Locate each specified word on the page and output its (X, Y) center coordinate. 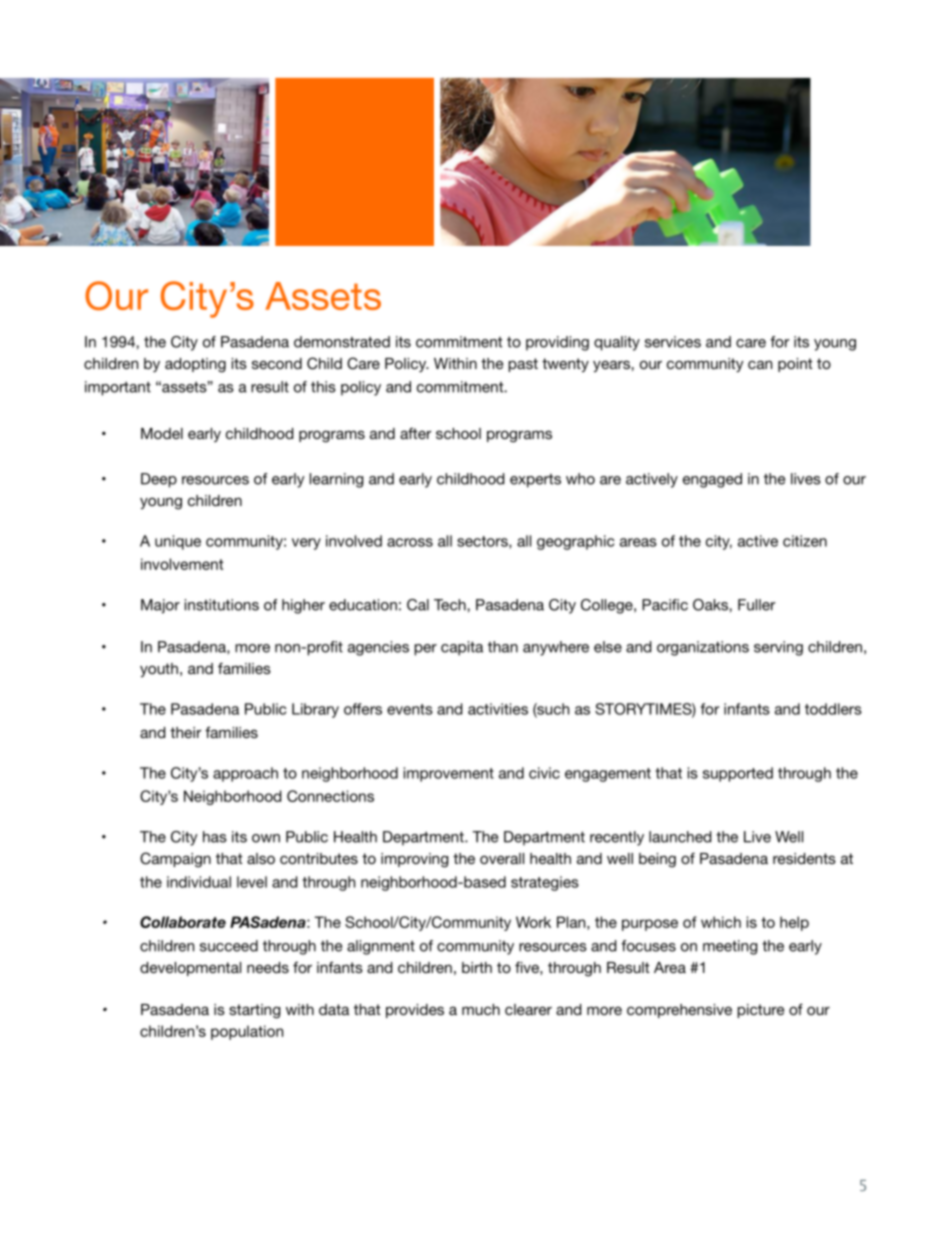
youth (159, 670)
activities (498, 709)
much (481, 1009)
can (760, 364)
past (523, 365)
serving (778, 648)
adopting (195, 365)
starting (254, 1011)
